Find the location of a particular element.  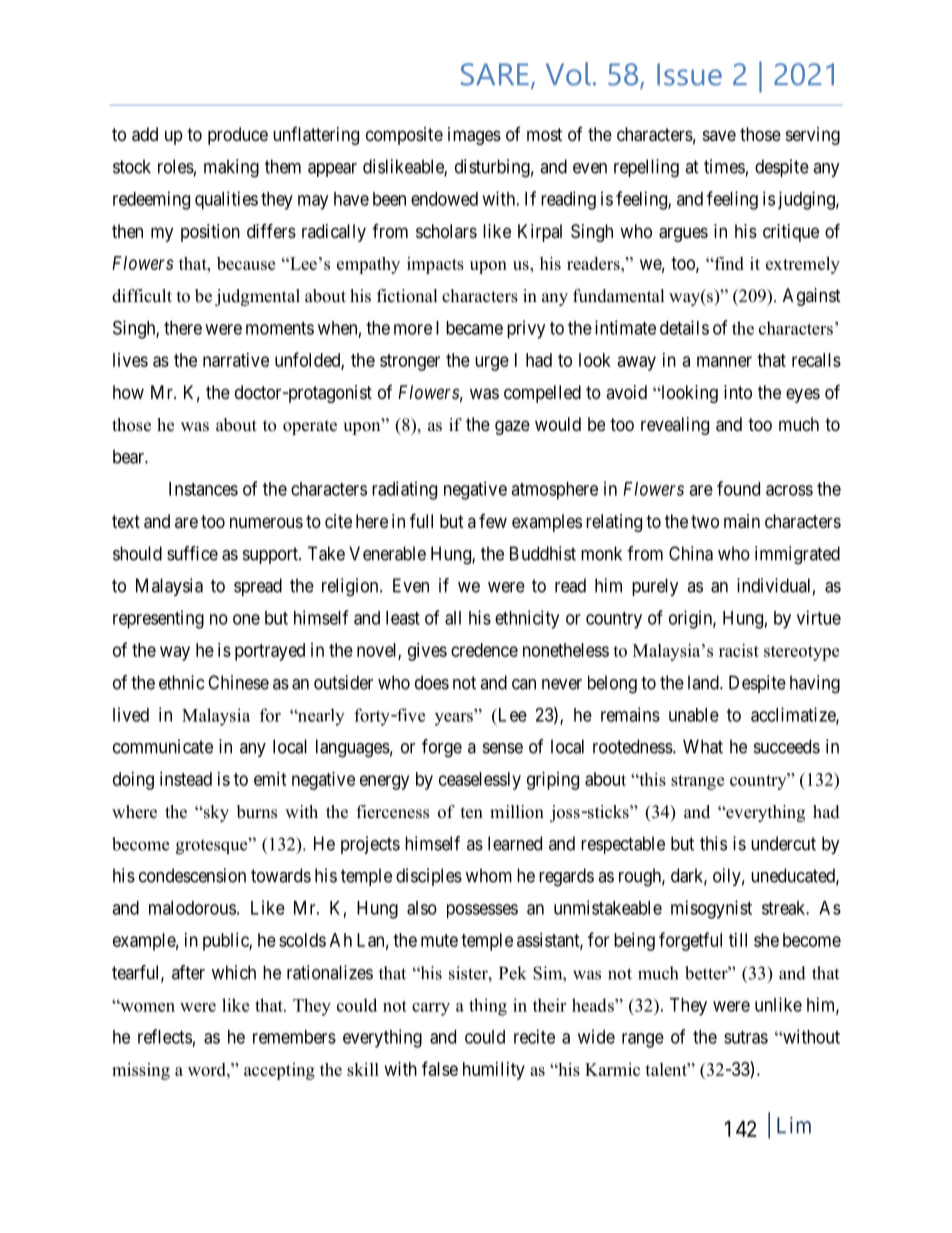

humility is located at coordinates (494, 1071).
